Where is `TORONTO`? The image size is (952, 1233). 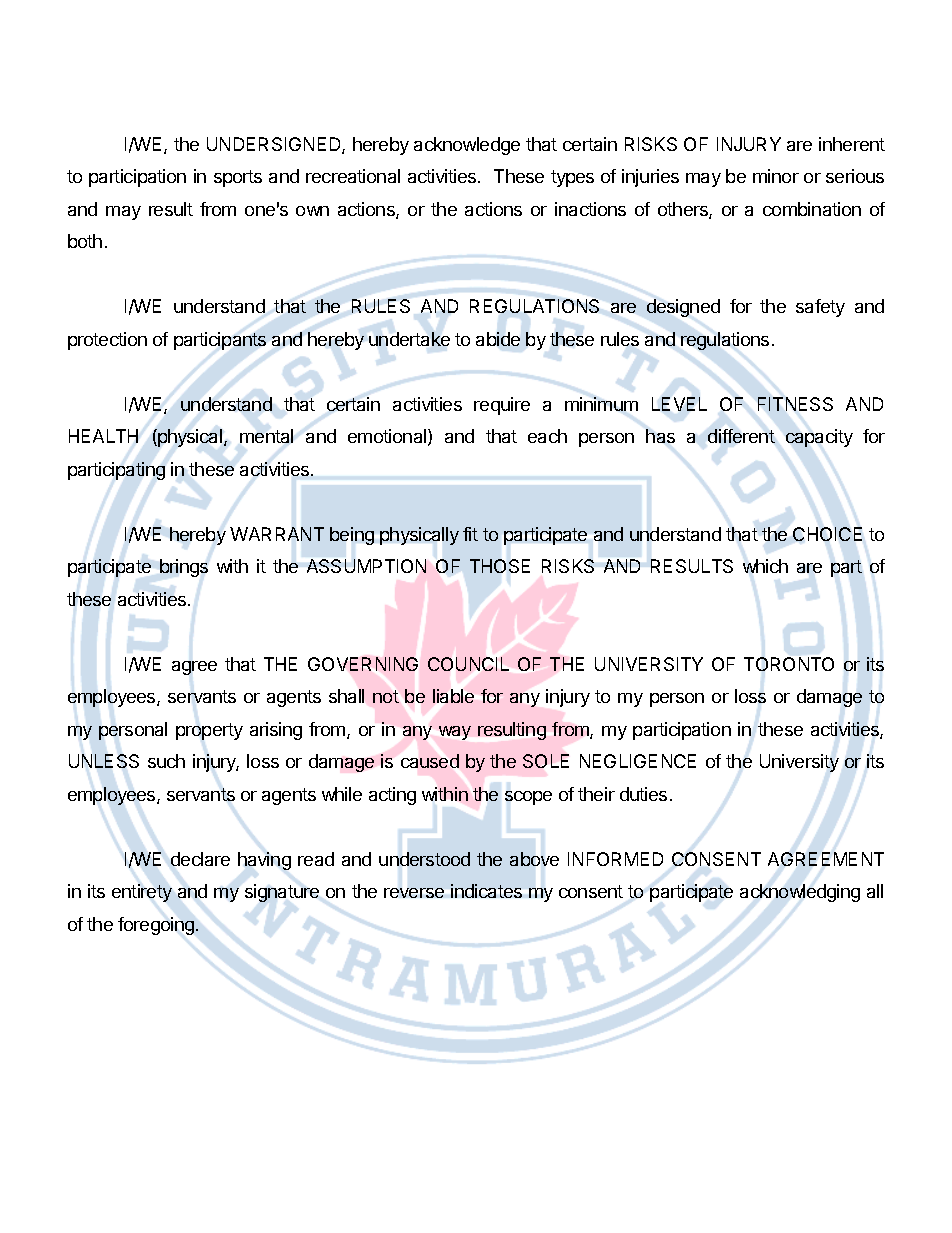
TORONTO is located at coordinates (789, 664).
